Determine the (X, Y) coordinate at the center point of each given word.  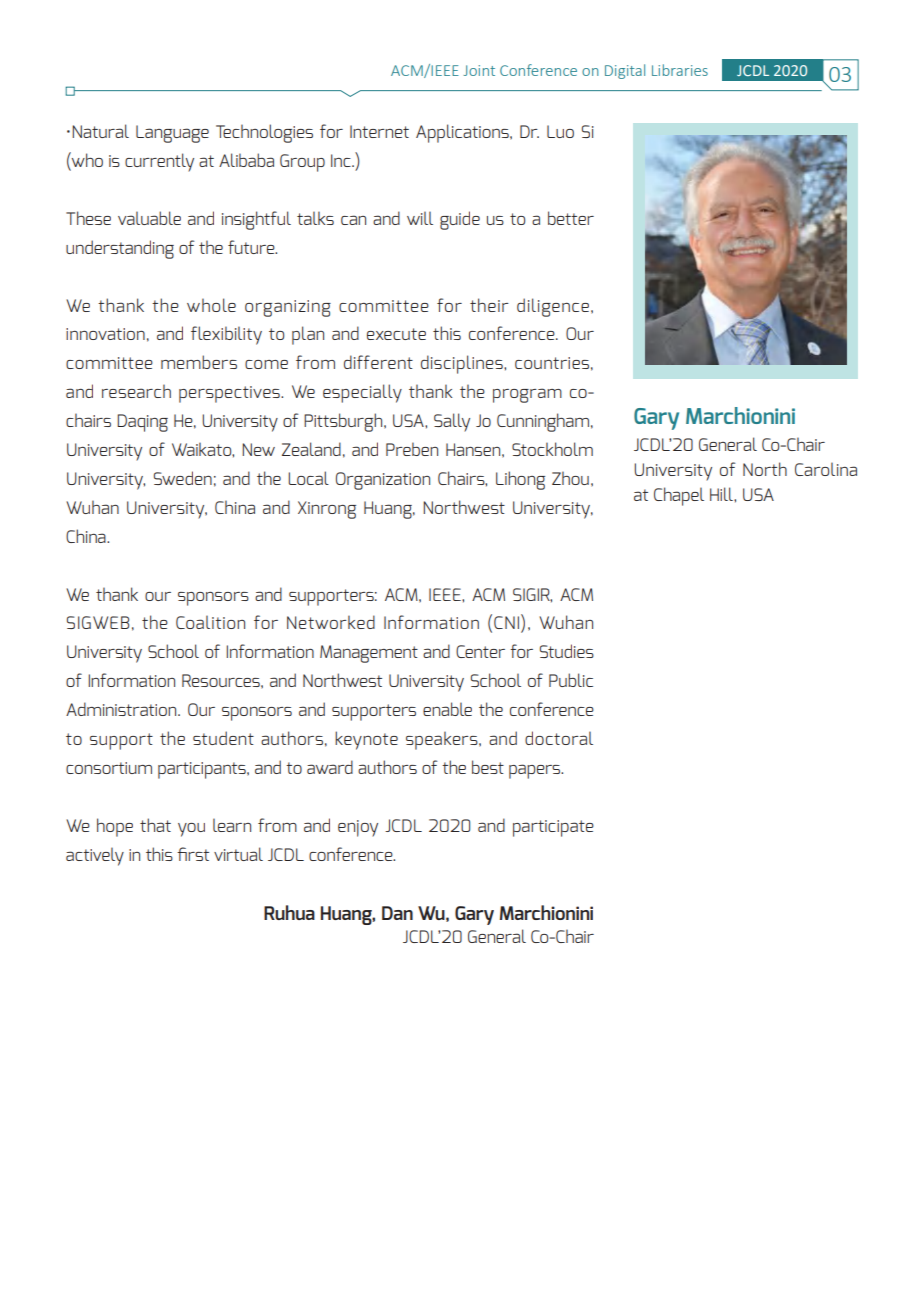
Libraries (680, 70)
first (193, 854)
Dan (397, 913)
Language (172, 134)
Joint (479, 70)
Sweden (183, 478)
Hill (722, 494)
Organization (383, 481)
